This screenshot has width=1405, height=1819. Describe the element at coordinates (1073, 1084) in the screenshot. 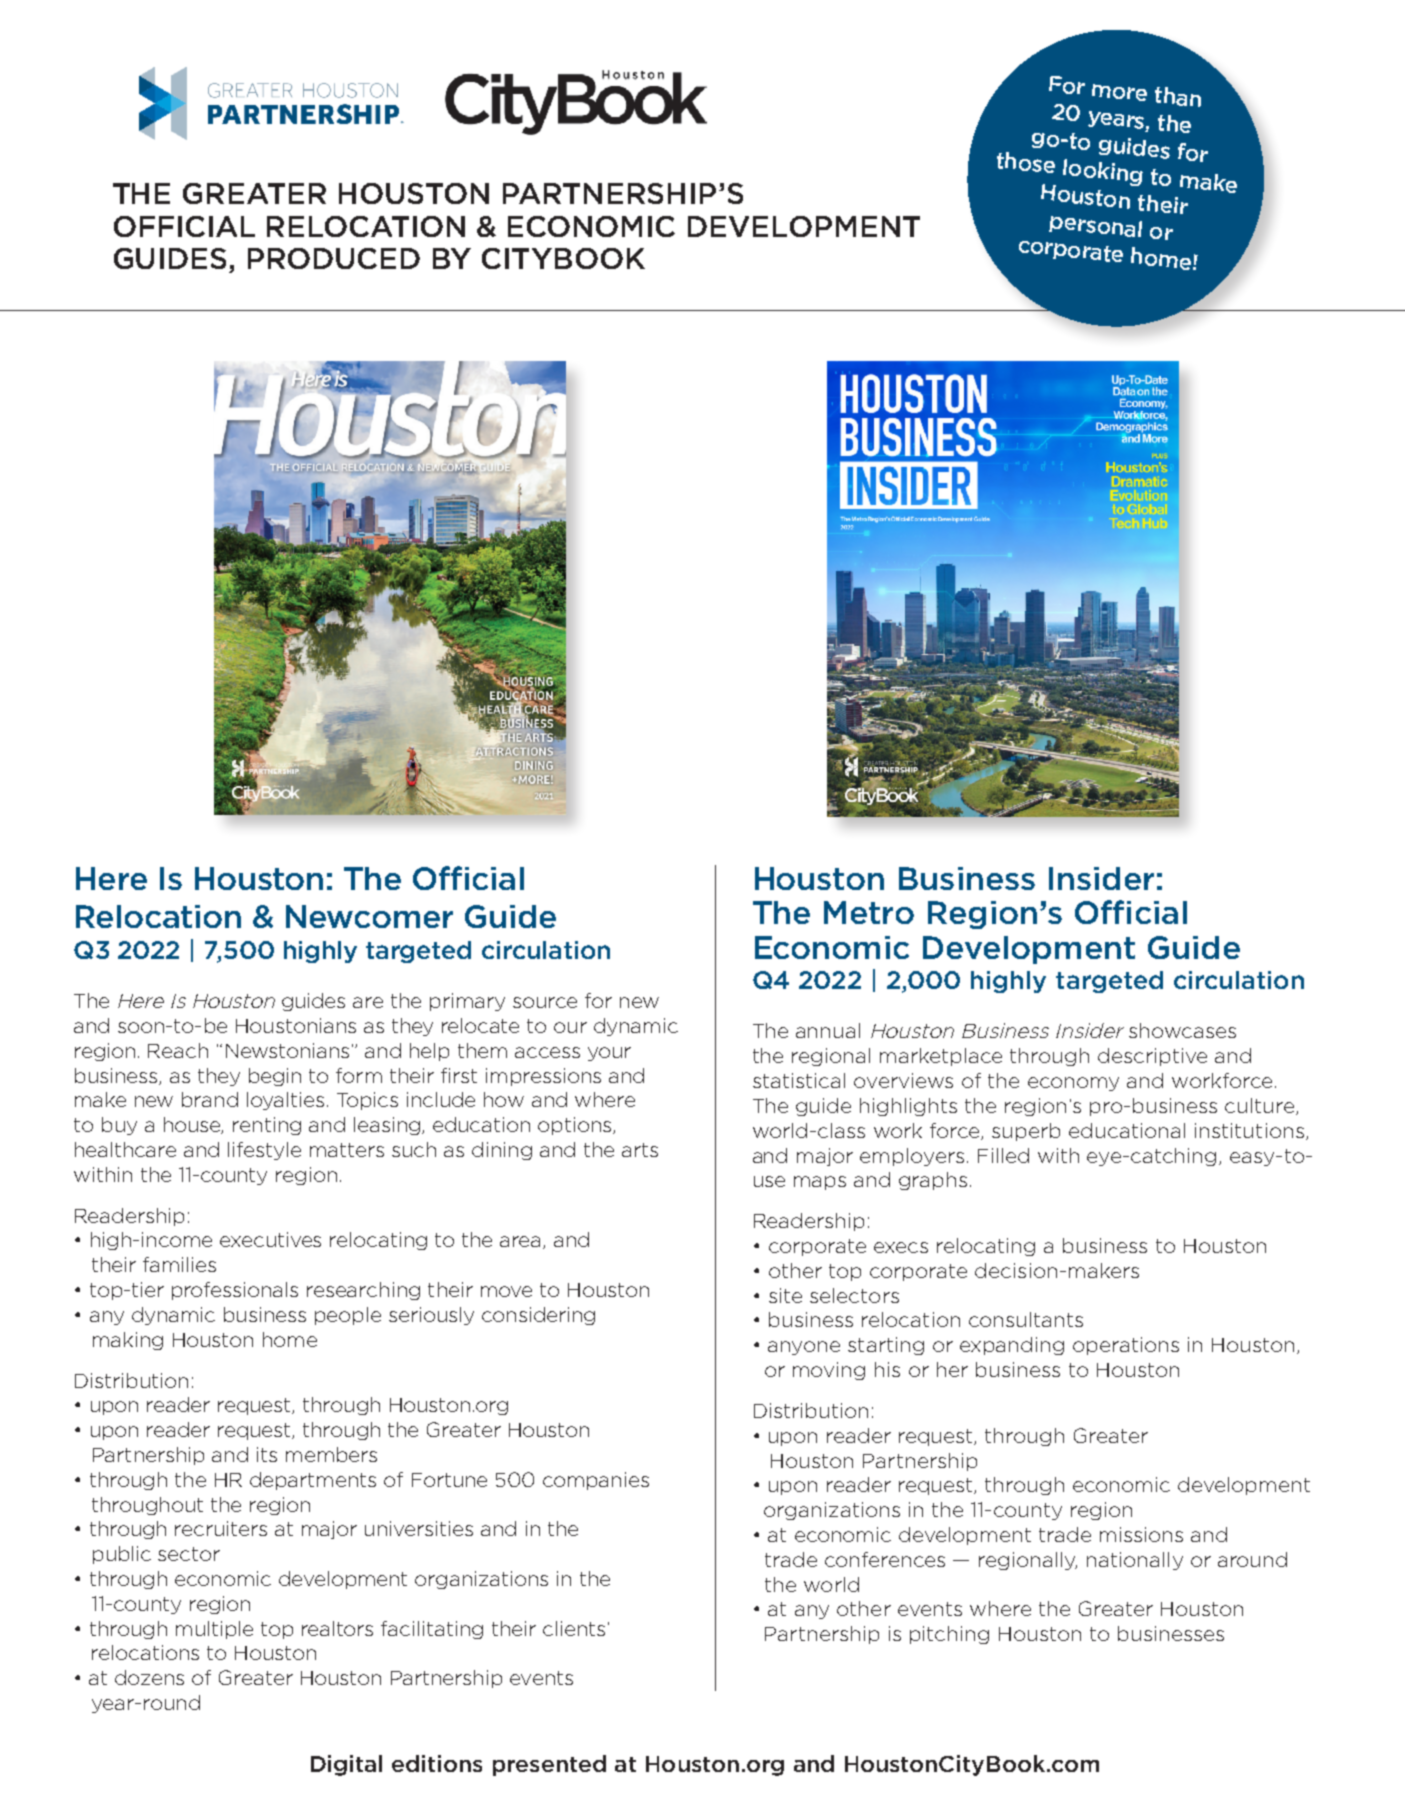

I see `economy` at that location.
